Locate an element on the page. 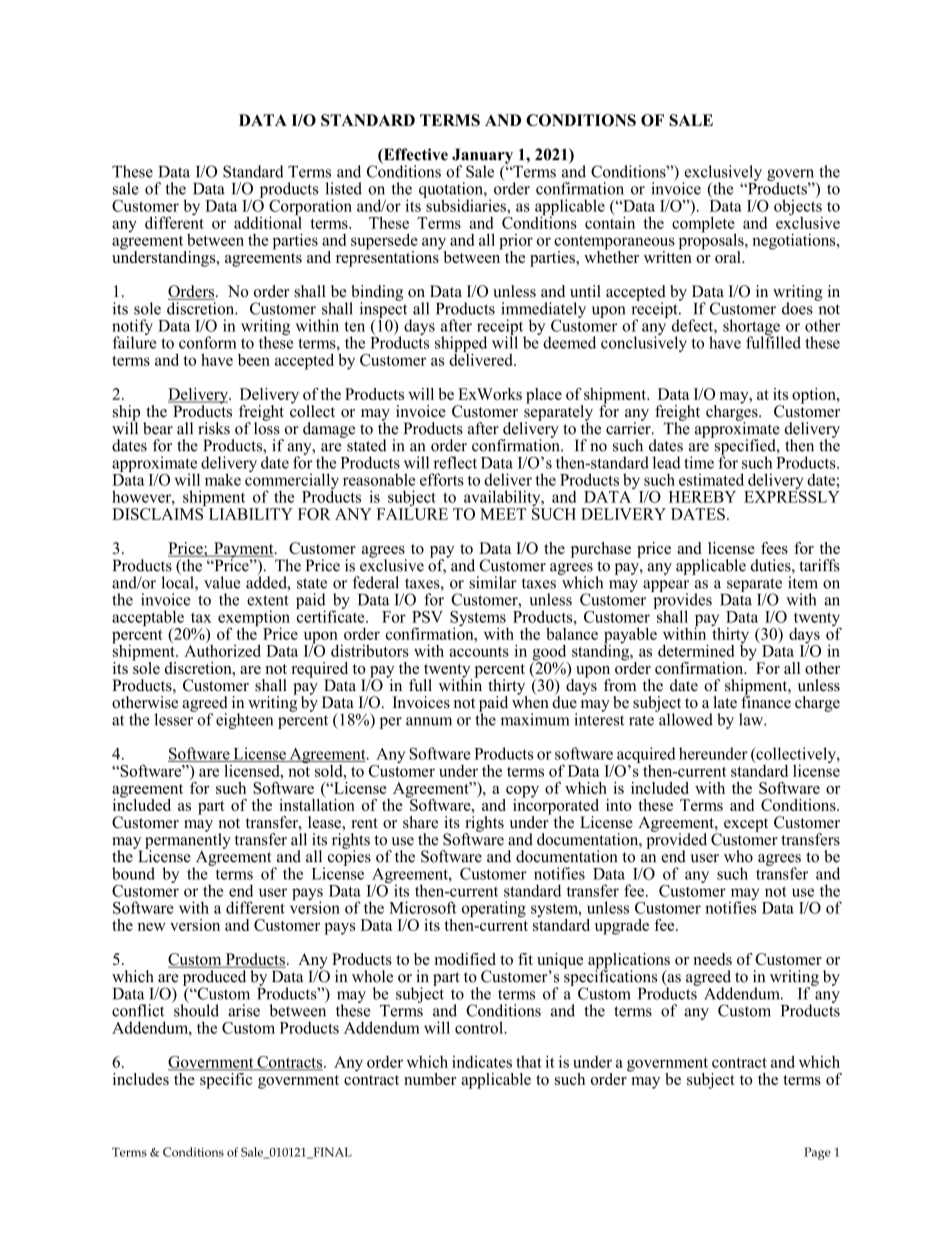  determined is located at coordinates (696, 650).
